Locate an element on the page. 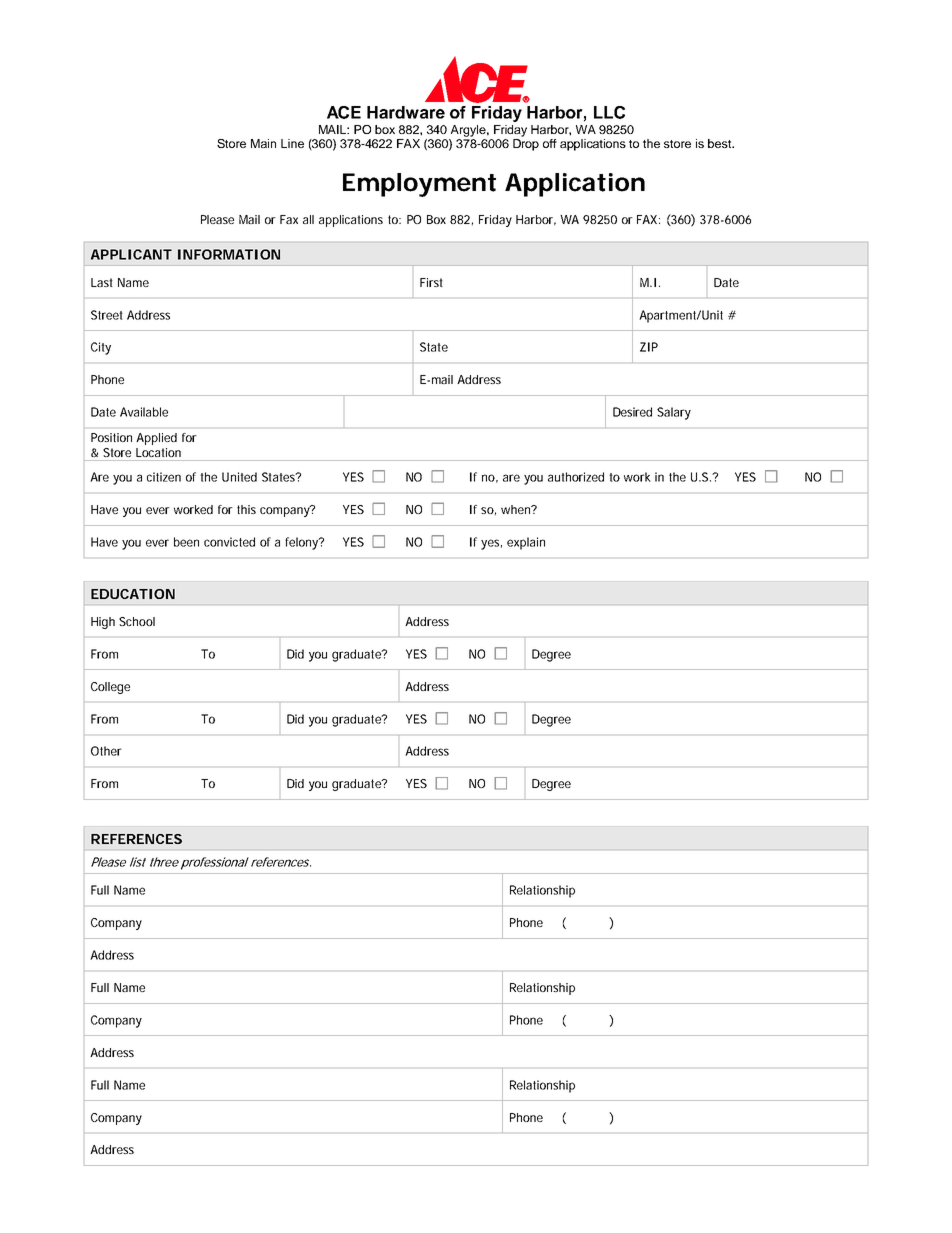 The image size is (952, 1233). Desired is located at coordinates (632, 412).
